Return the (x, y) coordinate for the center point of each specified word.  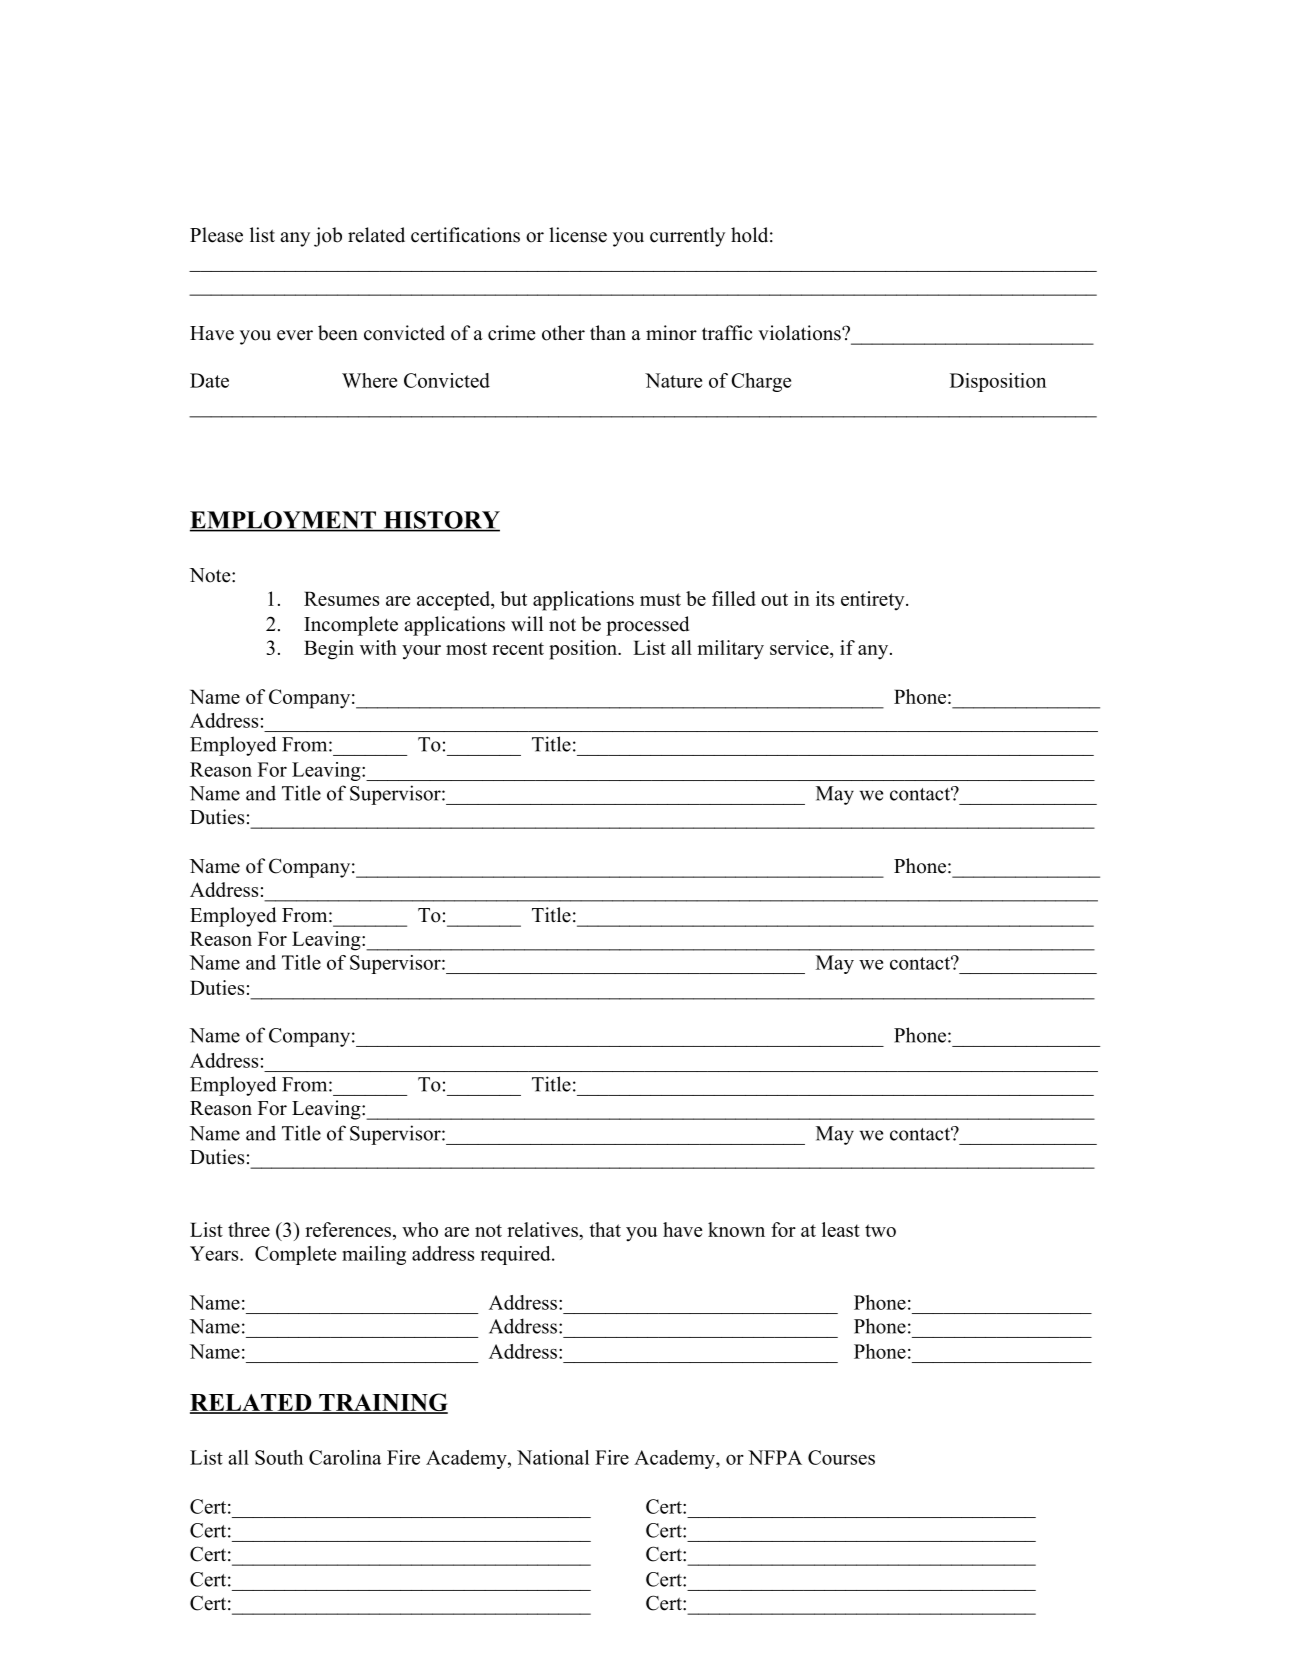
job (328, 237)
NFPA (775, 1457)
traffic (727, 333)
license (578, 235)
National (553, 1457)
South (279, 1457)
